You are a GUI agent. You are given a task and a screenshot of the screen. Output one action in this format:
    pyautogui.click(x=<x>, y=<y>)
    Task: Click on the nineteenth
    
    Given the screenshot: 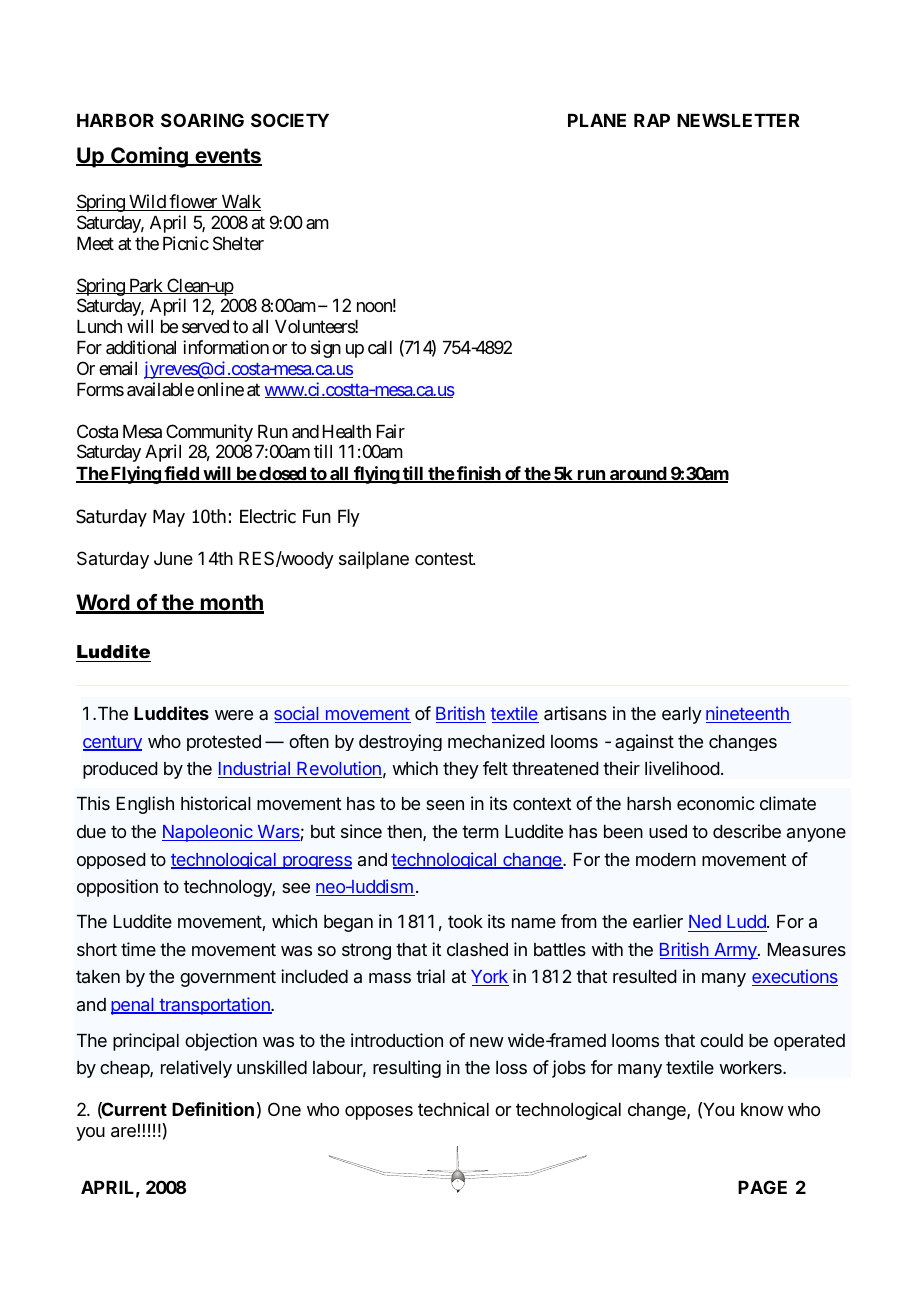 What is the action you would take?
    pyautogui.click(x=748, y=714)
